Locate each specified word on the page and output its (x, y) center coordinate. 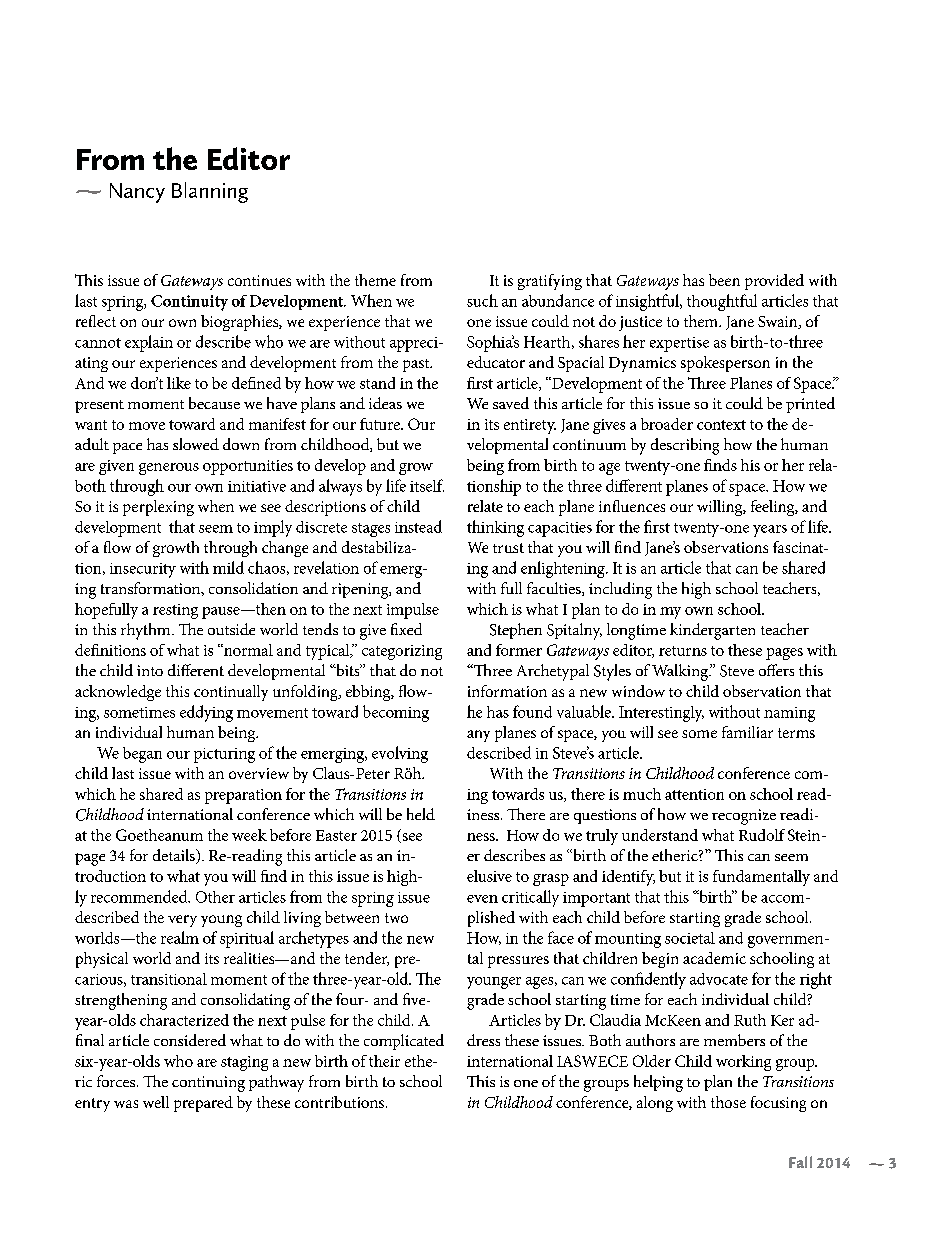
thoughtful (722, 302)
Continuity (189, 303)
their (384, 1061)
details (175, 856)
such (482, 300)
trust (508, 548)
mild (228, 567)
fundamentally (761, 878)
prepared (203, 1104)
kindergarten (712, 631)
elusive (489, 876)
